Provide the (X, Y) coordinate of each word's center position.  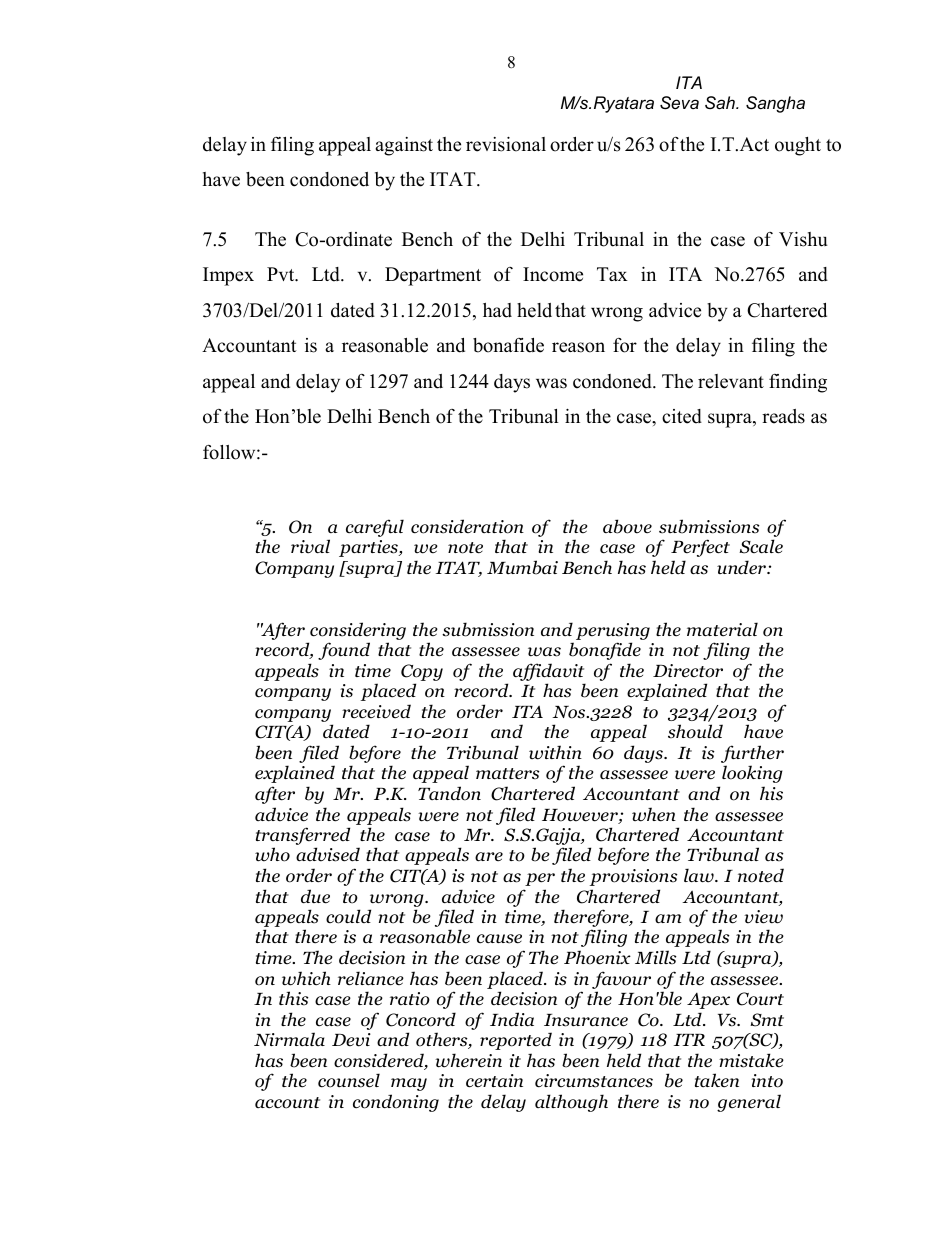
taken (717, 1080)
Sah (721, 102)
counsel (349, 1080)
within (555, 752)
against (404, 146)
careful (375, 528)
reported (516, 1041)
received (376, 711)
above (627, 526)
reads (783, 416)
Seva (679, 103)
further (752, 755)
